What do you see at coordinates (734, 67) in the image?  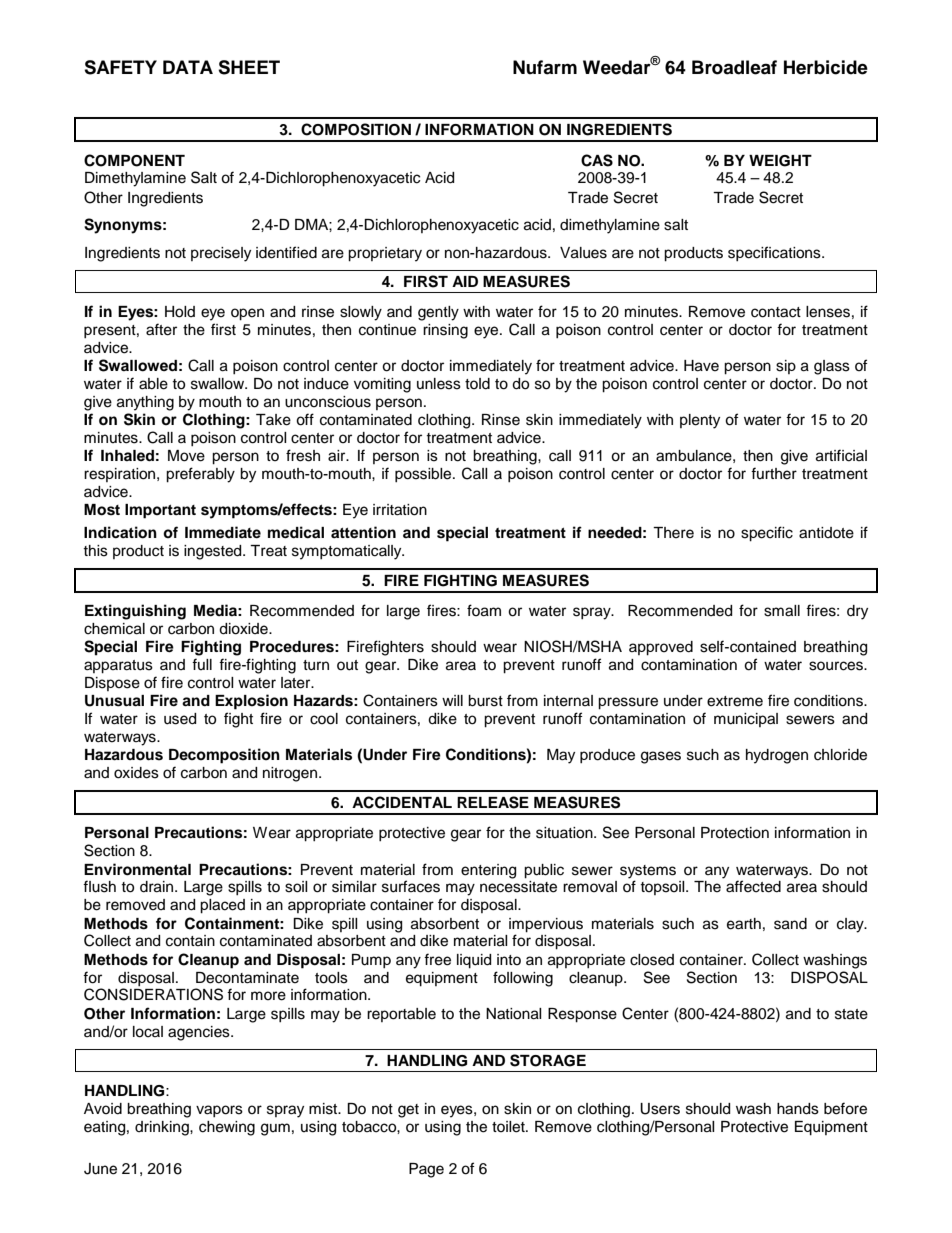 I see `Broadleaf` at bounding box center [734, 67].
